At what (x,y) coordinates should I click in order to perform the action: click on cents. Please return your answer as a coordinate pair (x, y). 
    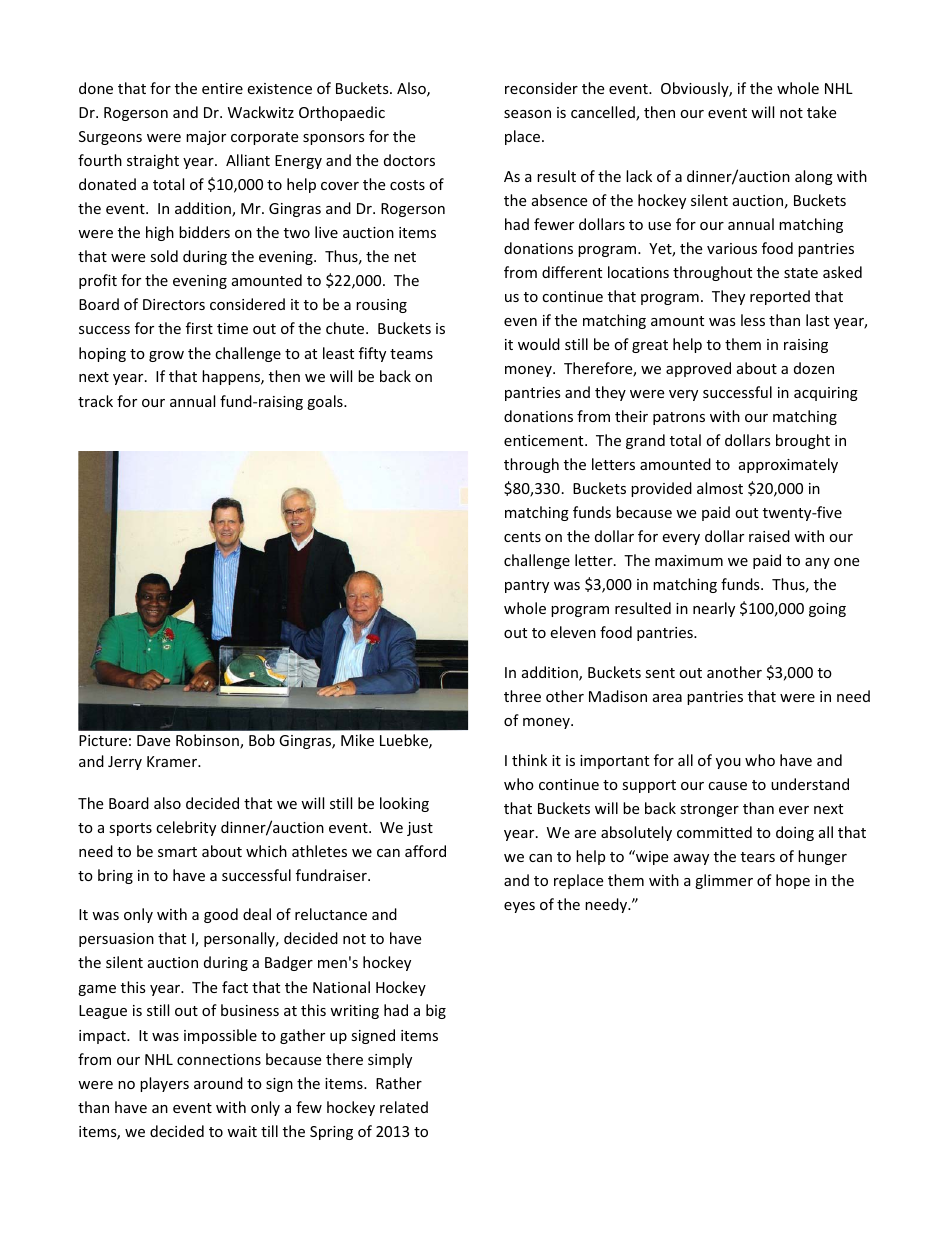
    Looking at the image, I should click on (522, 537).
